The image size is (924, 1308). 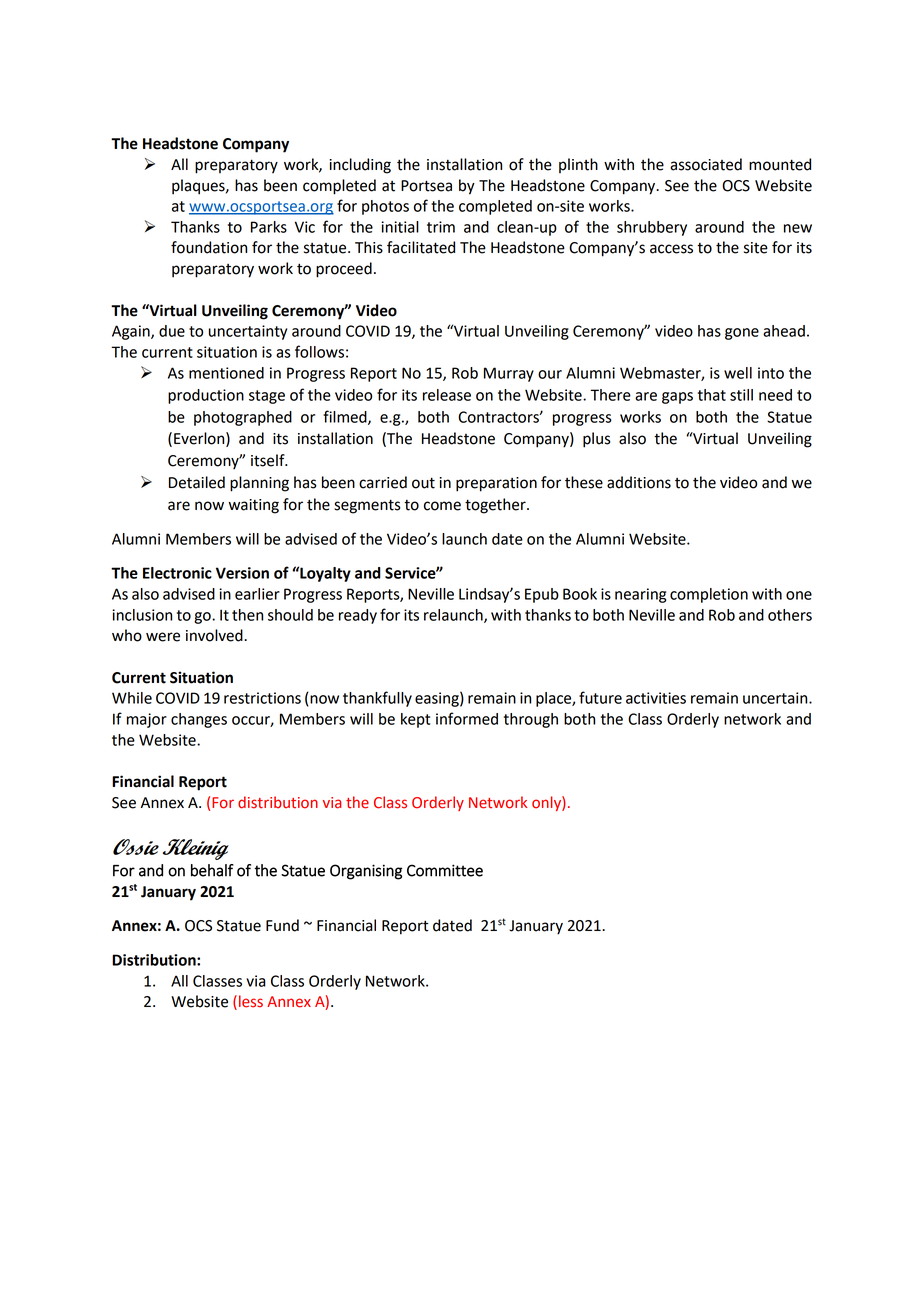 I want to click on Epub, so click(x=542, y=595).
